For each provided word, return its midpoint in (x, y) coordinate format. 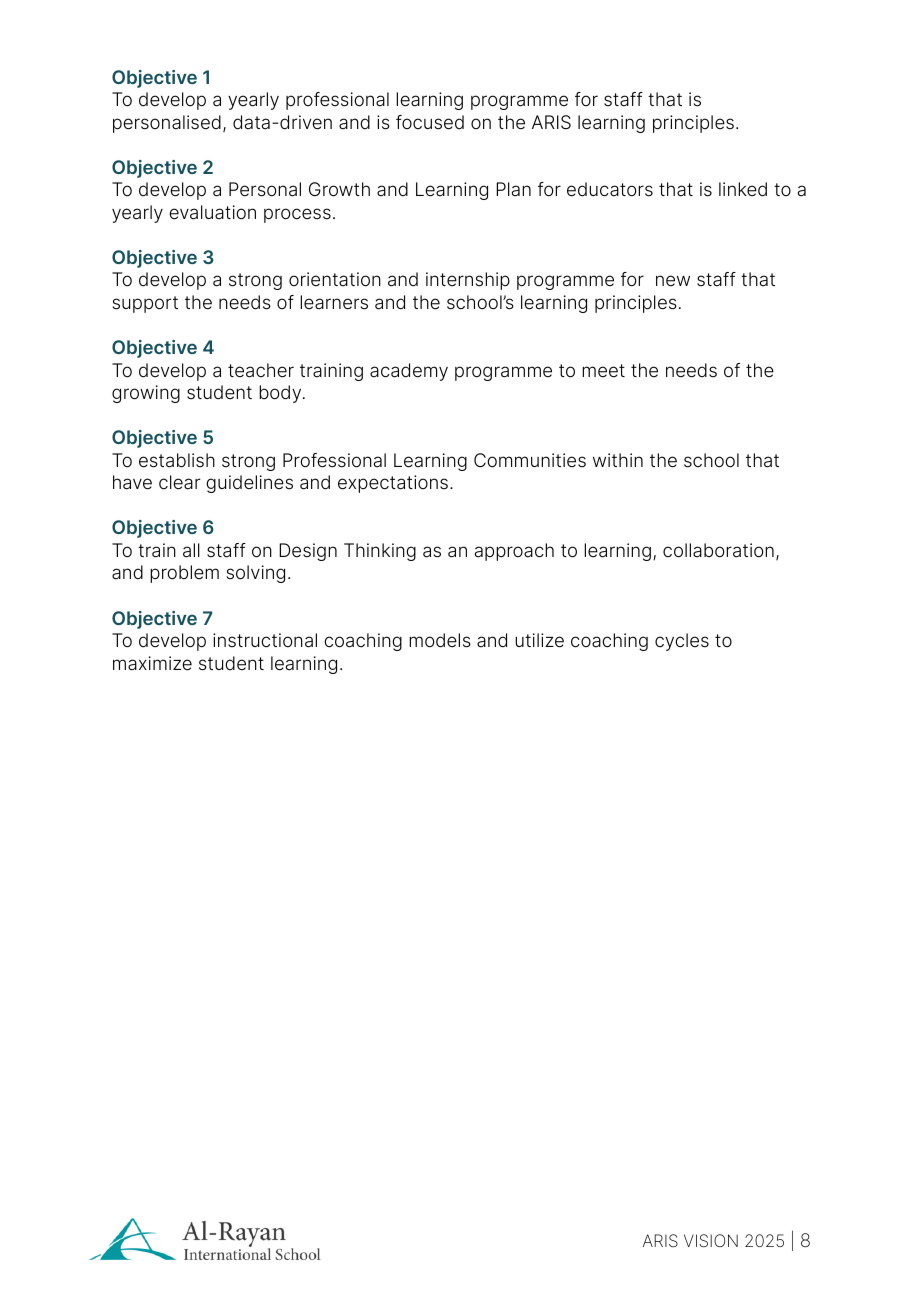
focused (430, 122)
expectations (393, 484)
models (440, 640)
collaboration (718, 550)
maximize (152, 663)
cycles (682, 642)
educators (610, 189)
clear (179, 482)
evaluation (212, 212)
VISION (711, 1241)
